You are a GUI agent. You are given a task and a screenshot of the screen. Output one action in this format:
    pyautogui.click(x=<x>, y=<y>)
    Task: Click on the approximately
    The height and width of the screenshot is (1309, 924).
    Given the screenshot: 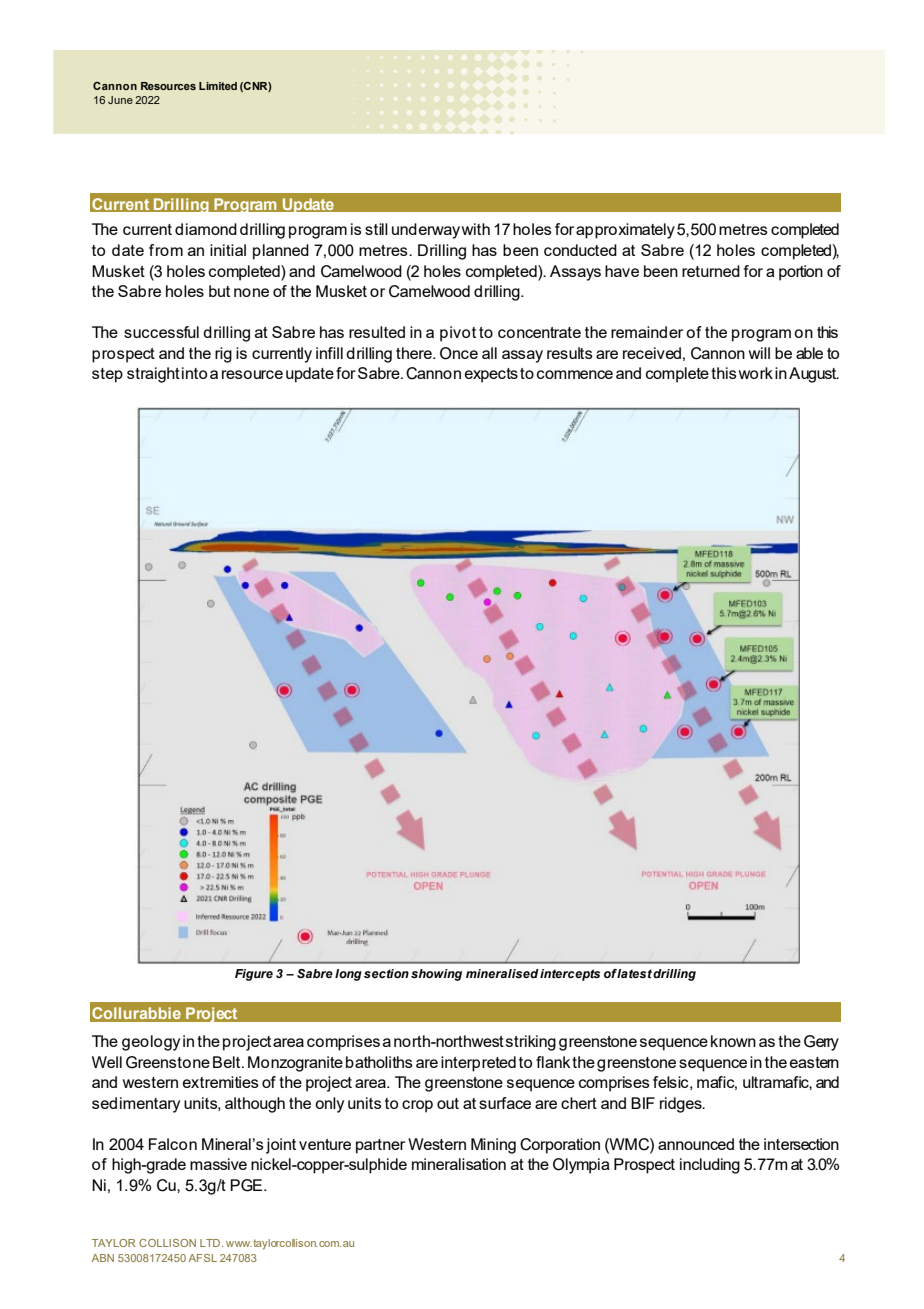 What is the action you would take?
    pyautogui.click(x=625, y=231)
